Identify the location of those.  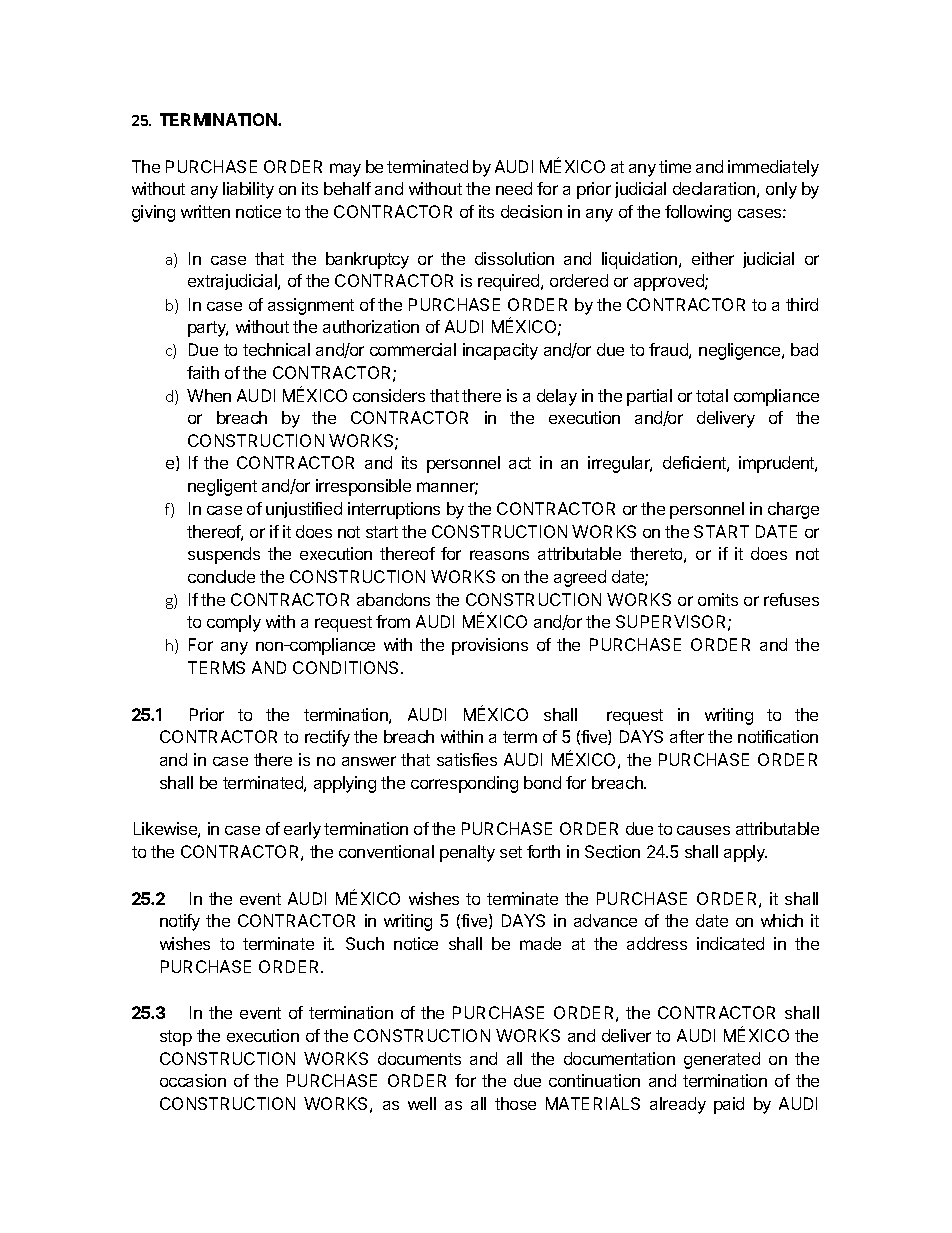
(515, 1103).
